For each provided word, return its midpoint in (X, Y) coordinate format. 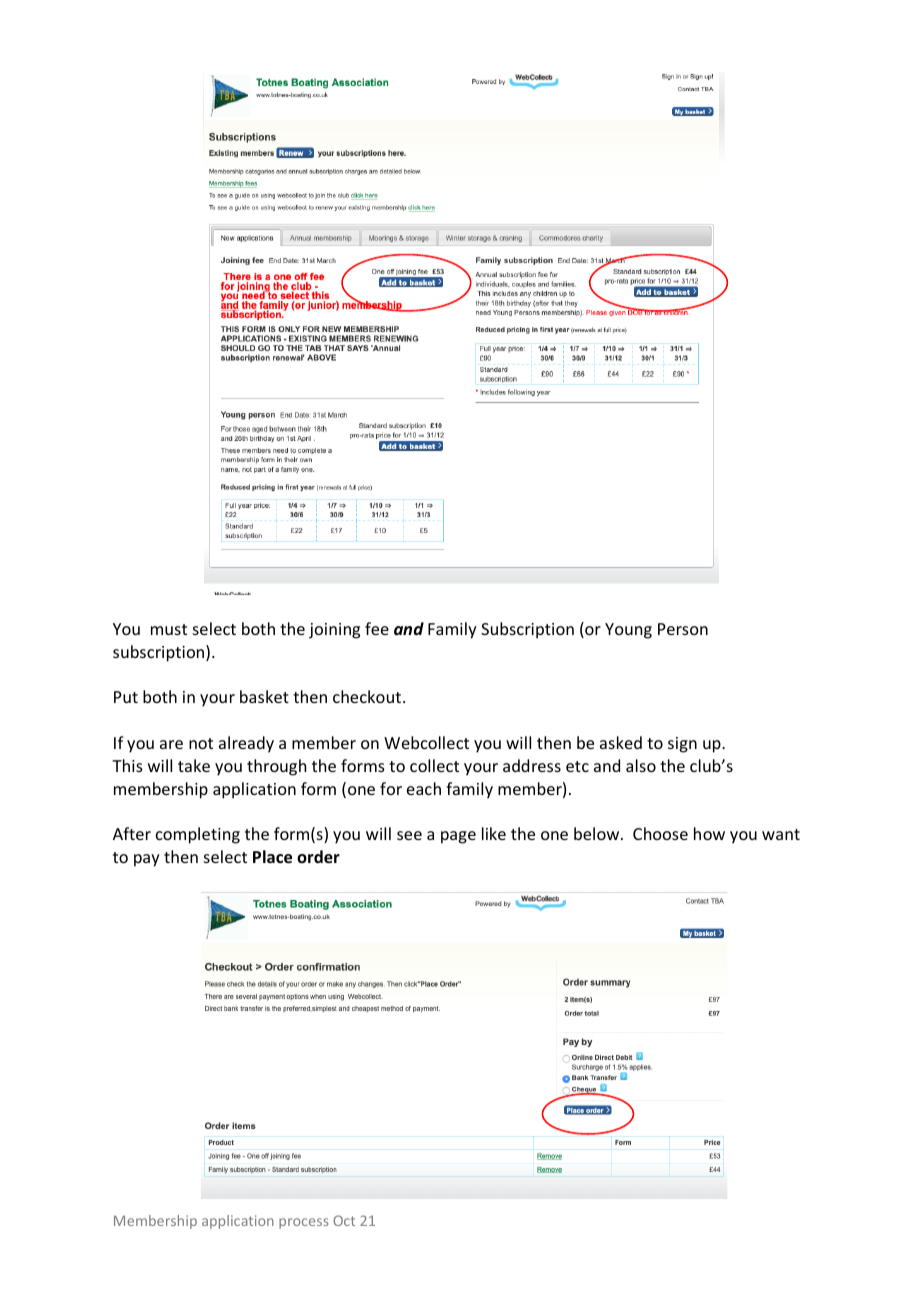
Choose (660, 833)
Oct (344, 1220)
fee (377, 628)
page (458, 837)
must (169, 629)
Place (272, 857)
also (641, 765)
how (709, 833)
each (424, 788)
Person (683, 629)
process (304, 1223)
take (194, 765)
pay (147, 860)
